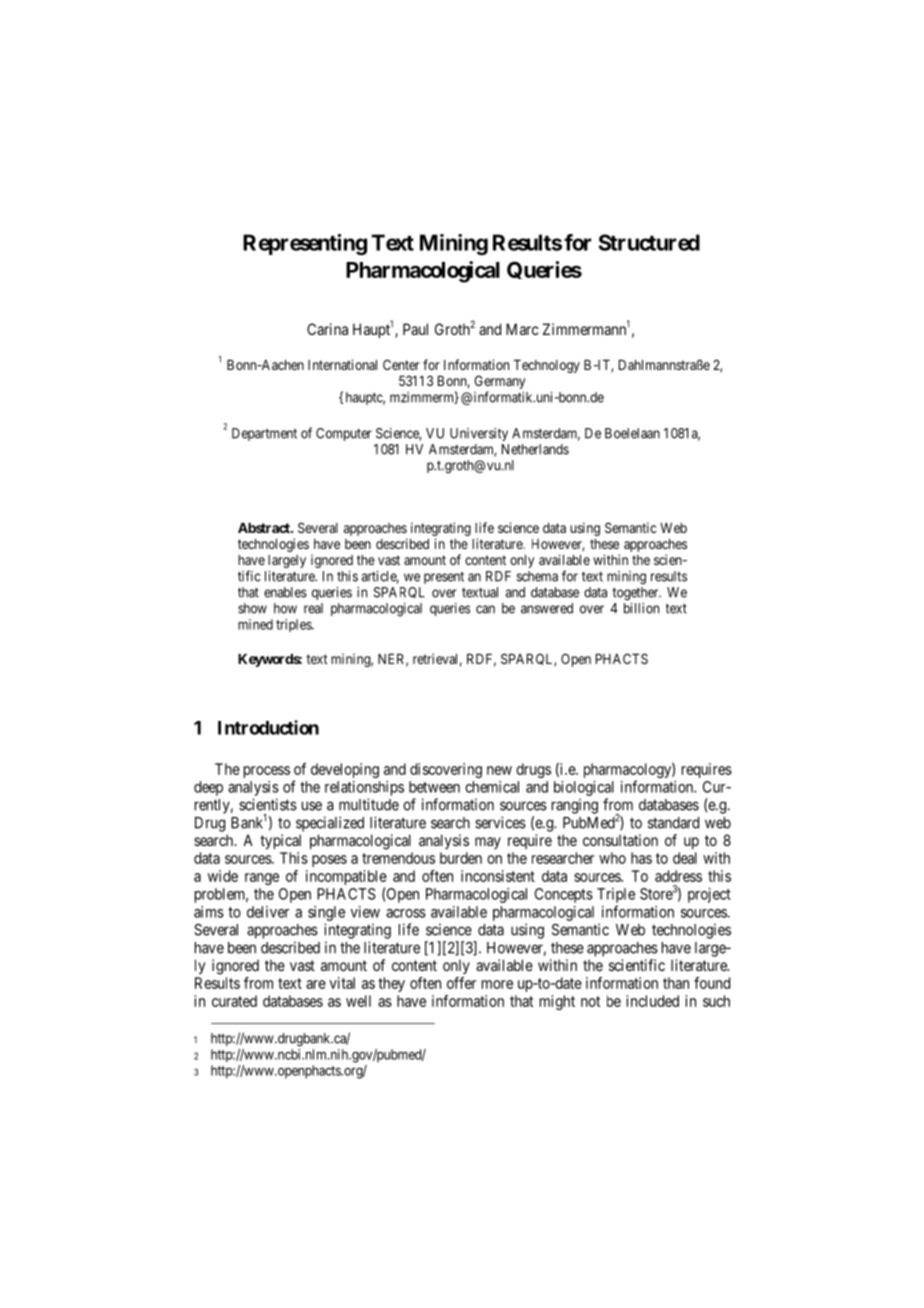 The width and height of the screenshot is (924, 1308). What do you see at coordinates (461, 983) in the screenshot?
I see `offer` at bounding box center [461, 983].
